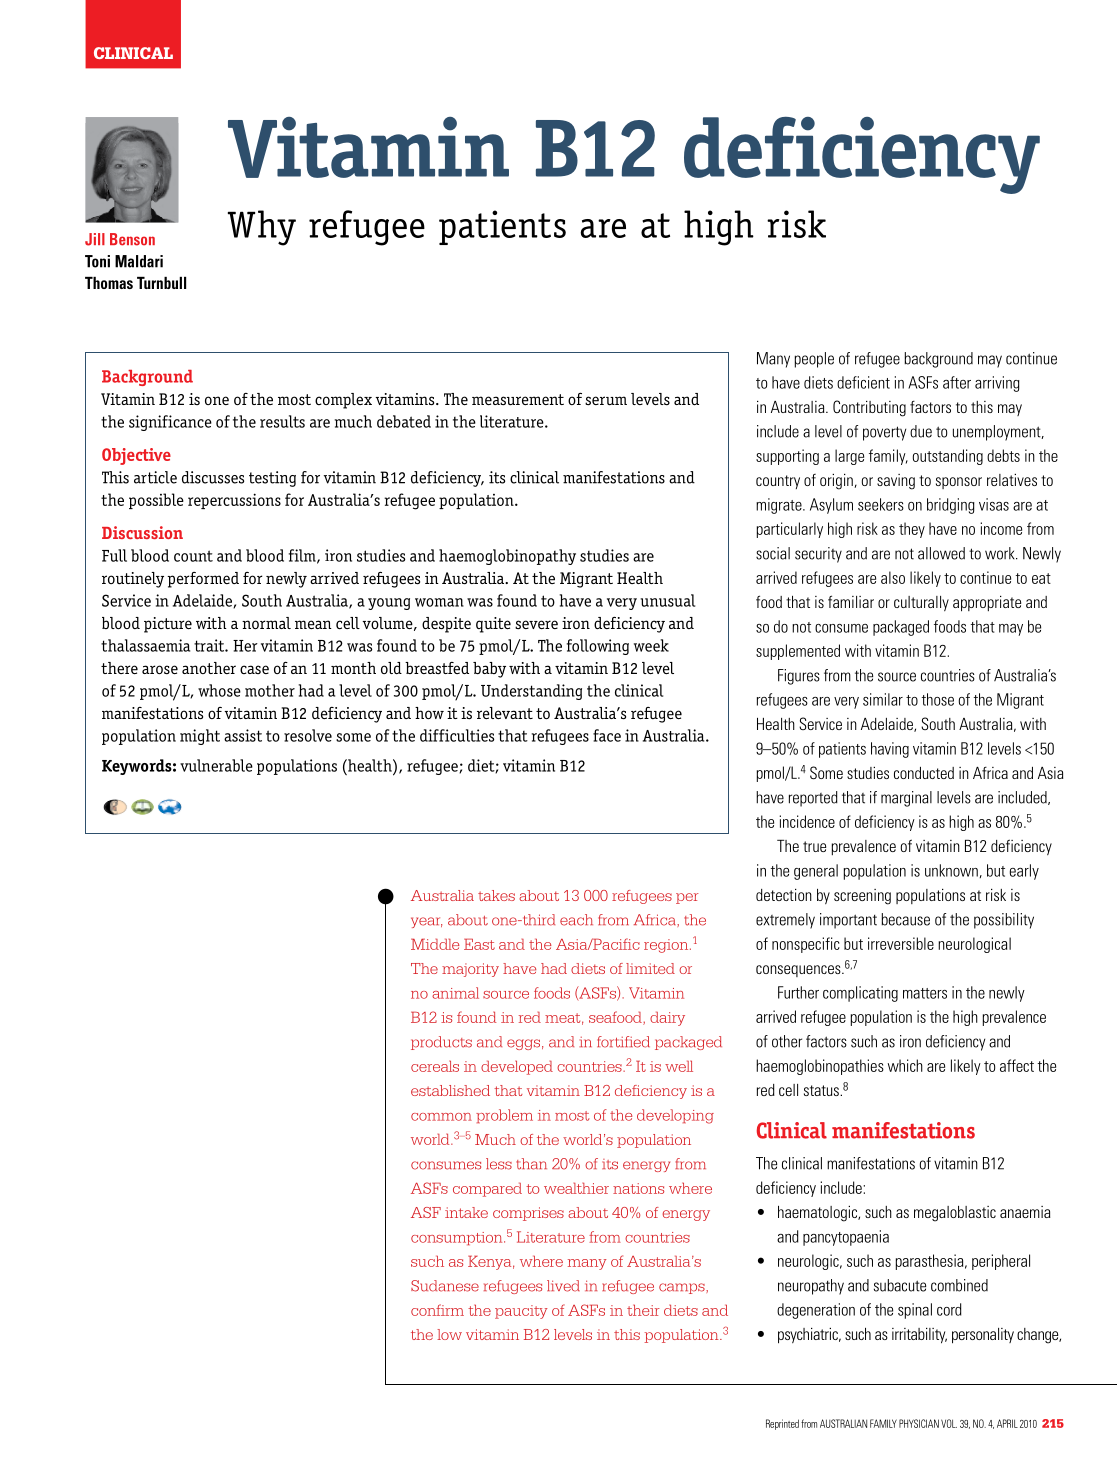 The width and height of the screenshot is (1117, 1463). Describe the element at coordinates (437, 1310) in the screenshot. I see `confirm` at that location.
